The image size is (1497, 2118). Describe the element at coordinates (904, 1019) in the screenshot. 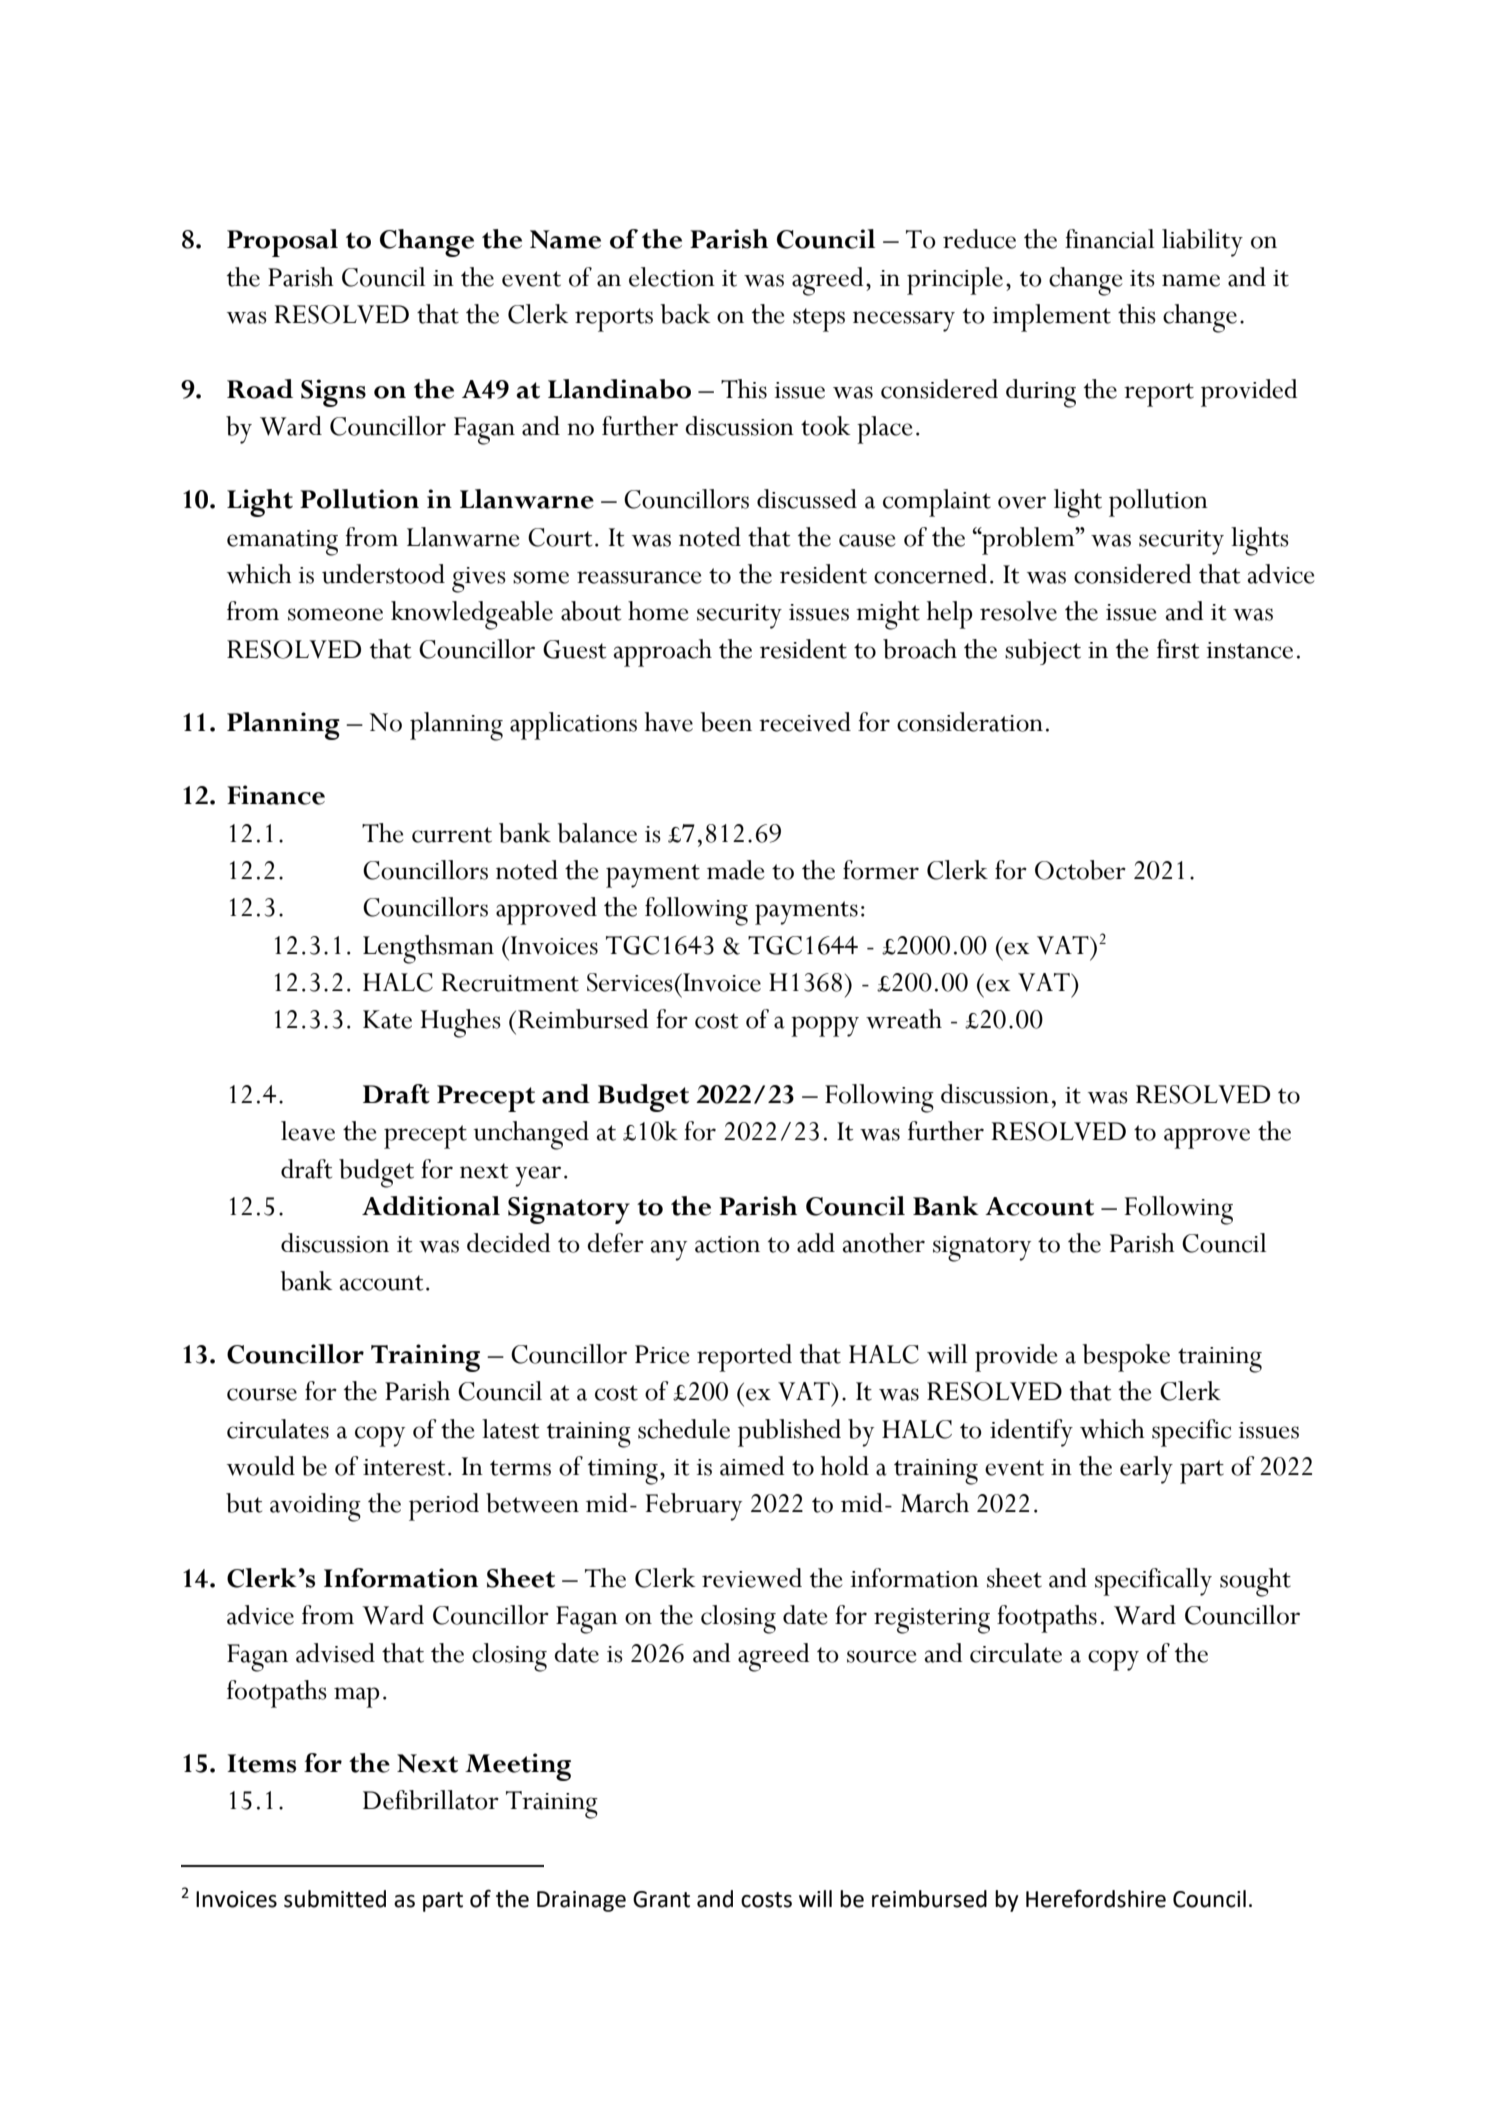

I see `wreath` at that location.
